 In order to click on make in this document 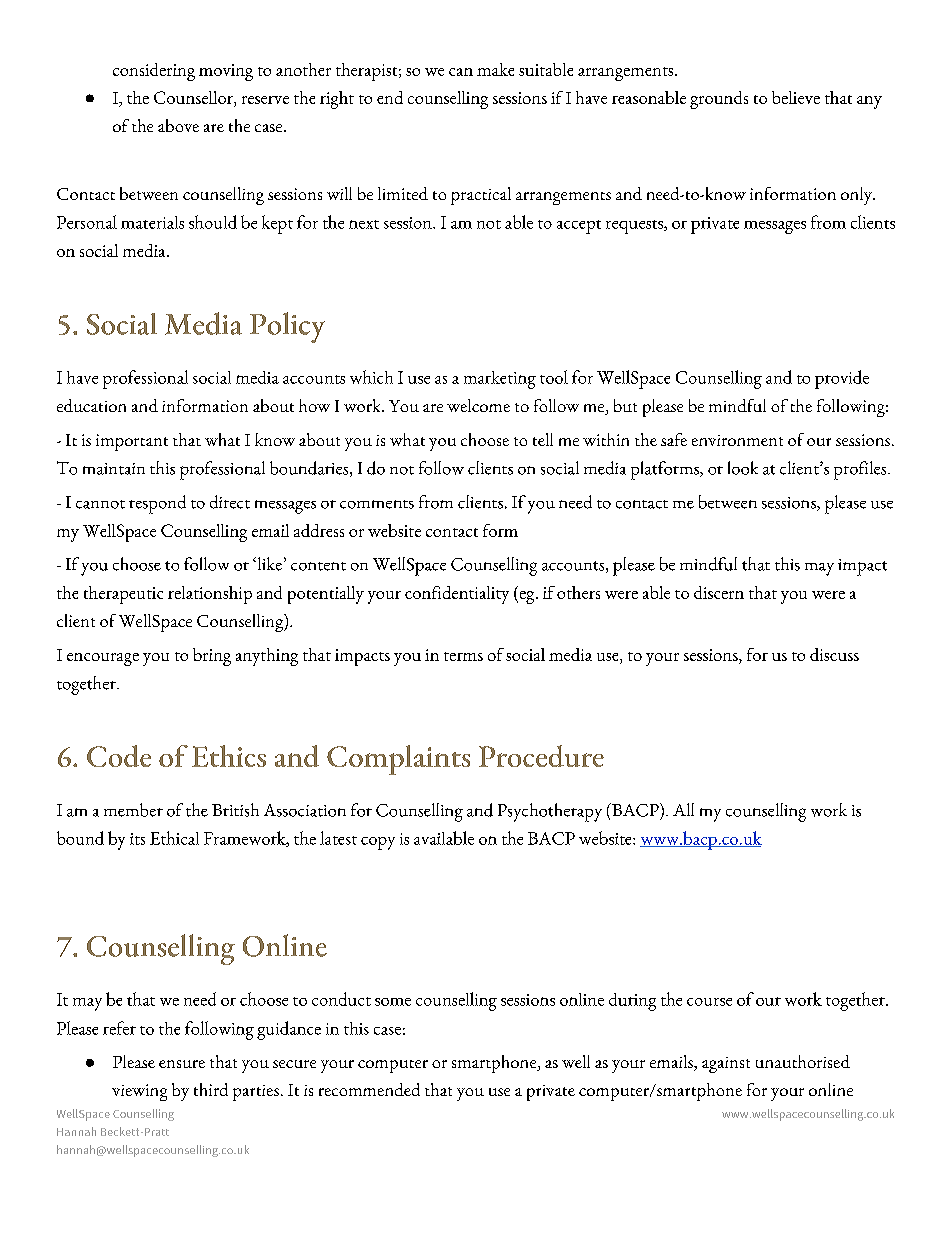, I will do `click(495, 69)`.
